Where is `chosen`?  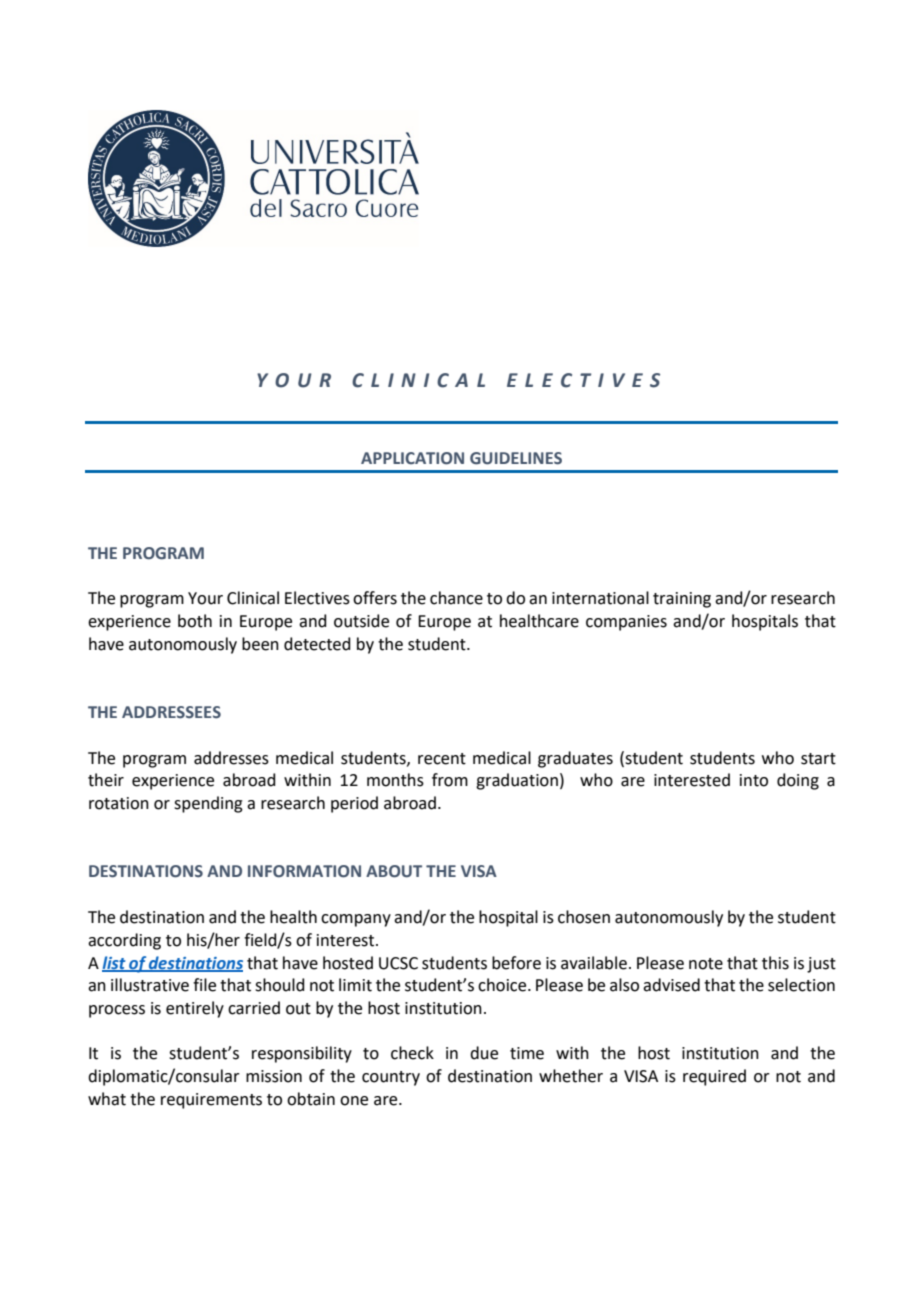
chosen is located at coordinates (584, 917).
